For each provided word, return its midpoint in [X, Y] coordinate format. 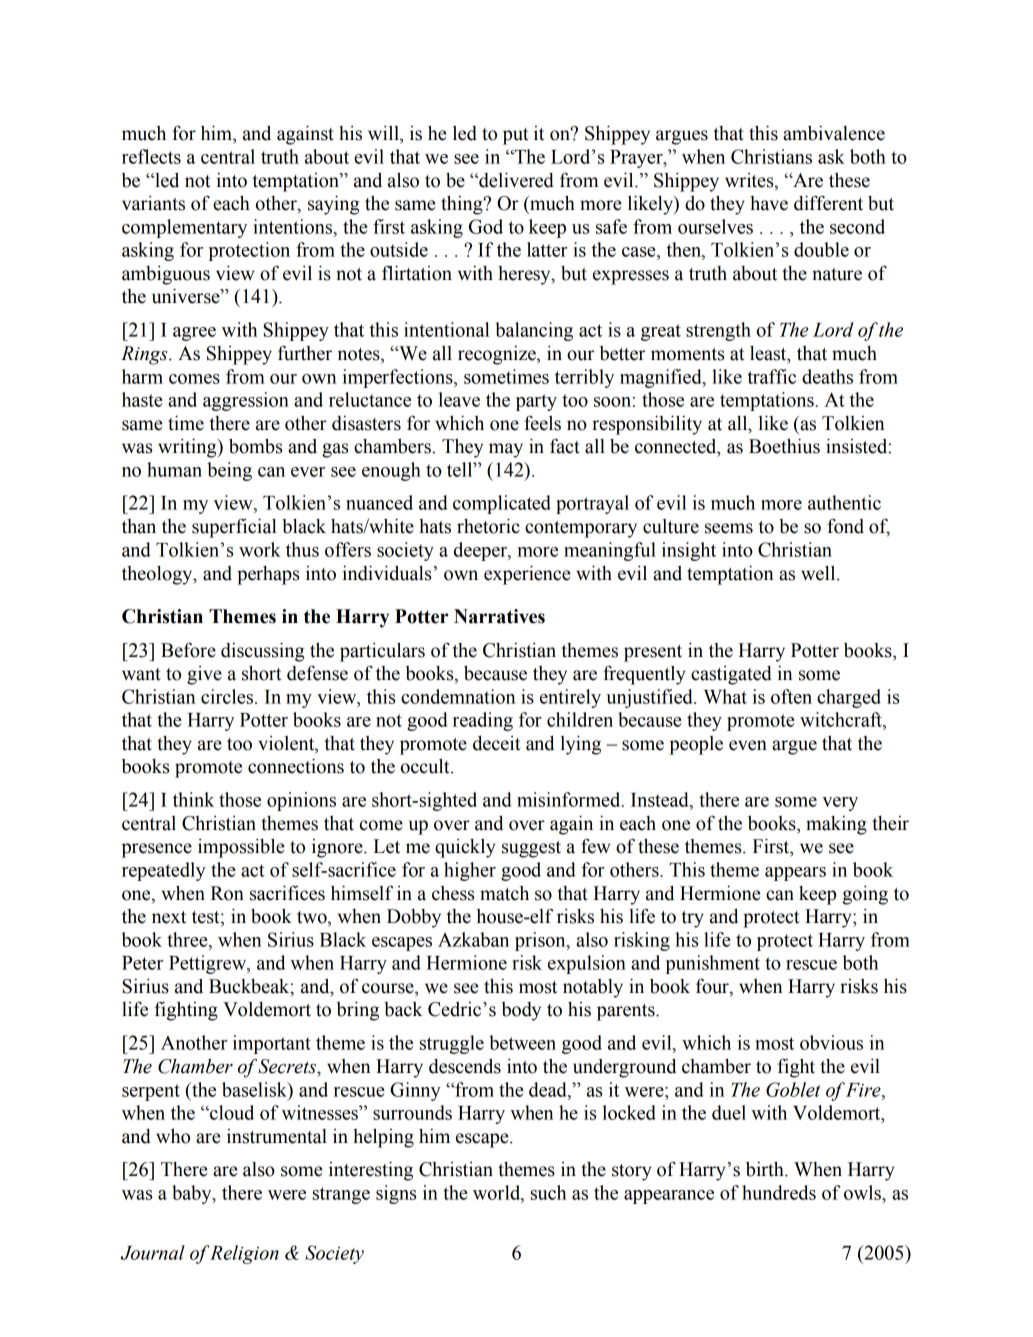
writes [750, 181]
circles [228, 696]
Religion [244, 1254]
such [548, 1192]
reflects [151, 156]
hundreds [779, 1192]
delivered [515, 180]
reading [483, 721]
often [791, 696]
